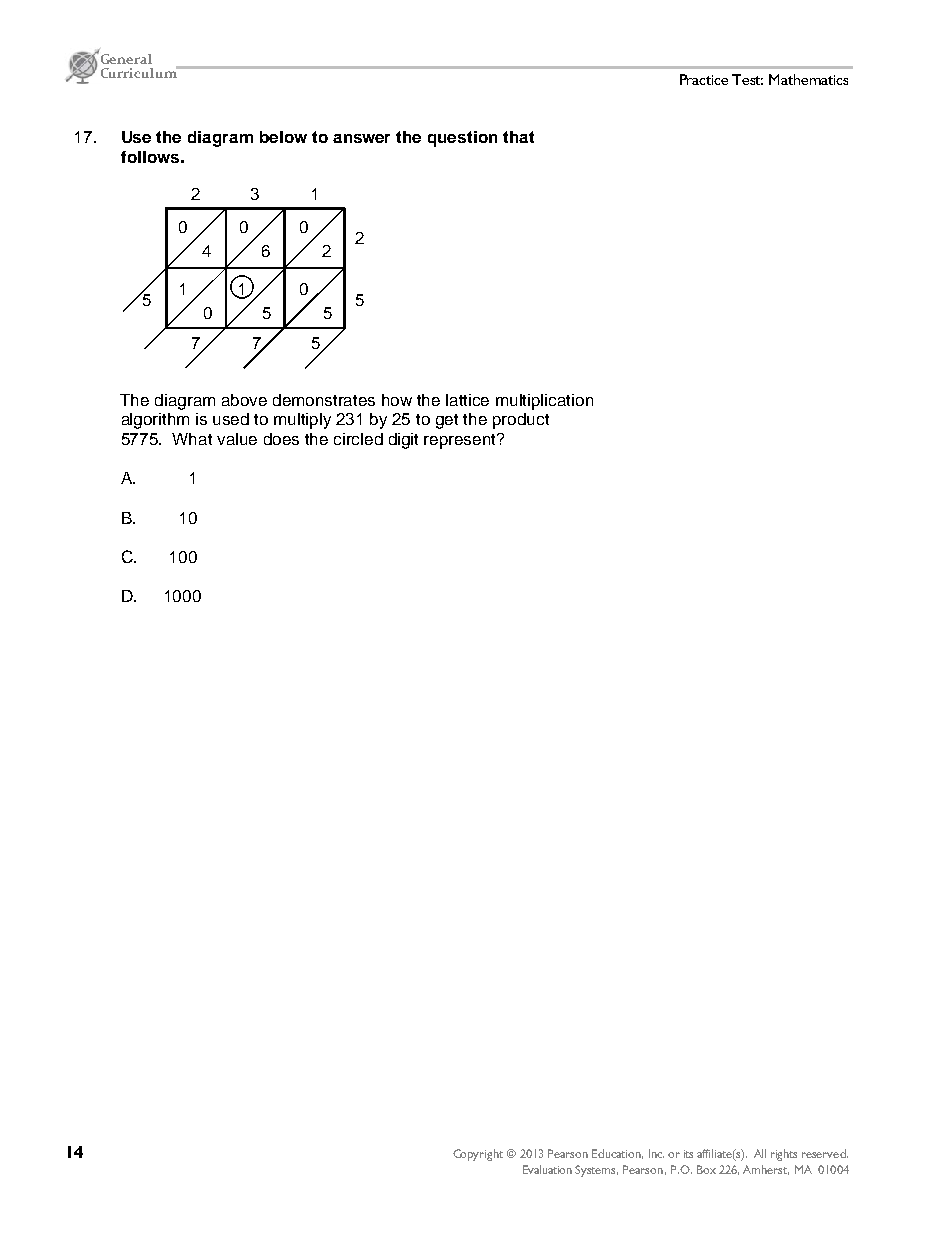  Describe the element at coordinates (596, 1171) in the screenshot. I see `Systems` at that location.
